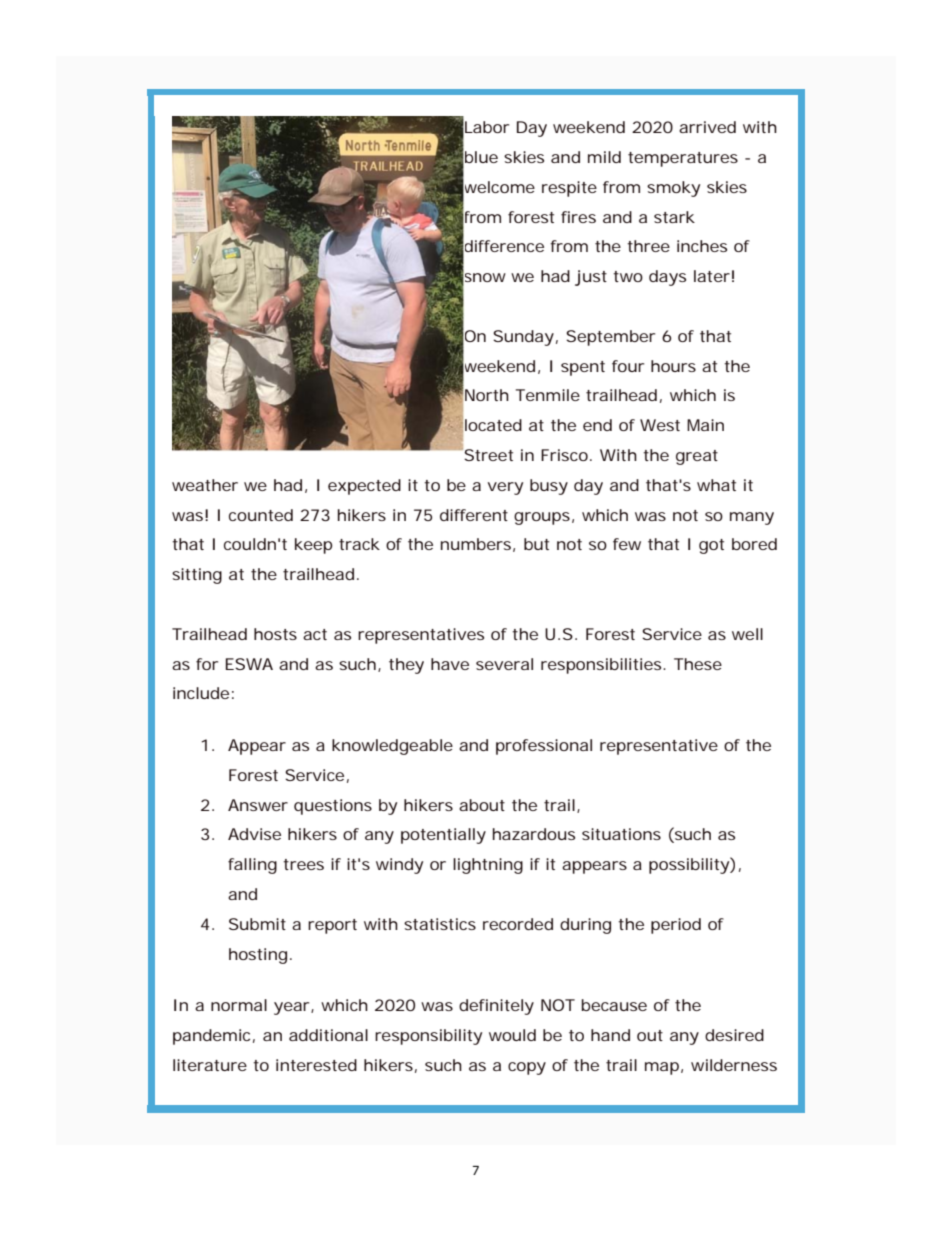 This screenshot has height=1233, width=952. What do you see at coordinates (505, 488) in the screenshot?
I see `very` at bounding box center [505, 488].
